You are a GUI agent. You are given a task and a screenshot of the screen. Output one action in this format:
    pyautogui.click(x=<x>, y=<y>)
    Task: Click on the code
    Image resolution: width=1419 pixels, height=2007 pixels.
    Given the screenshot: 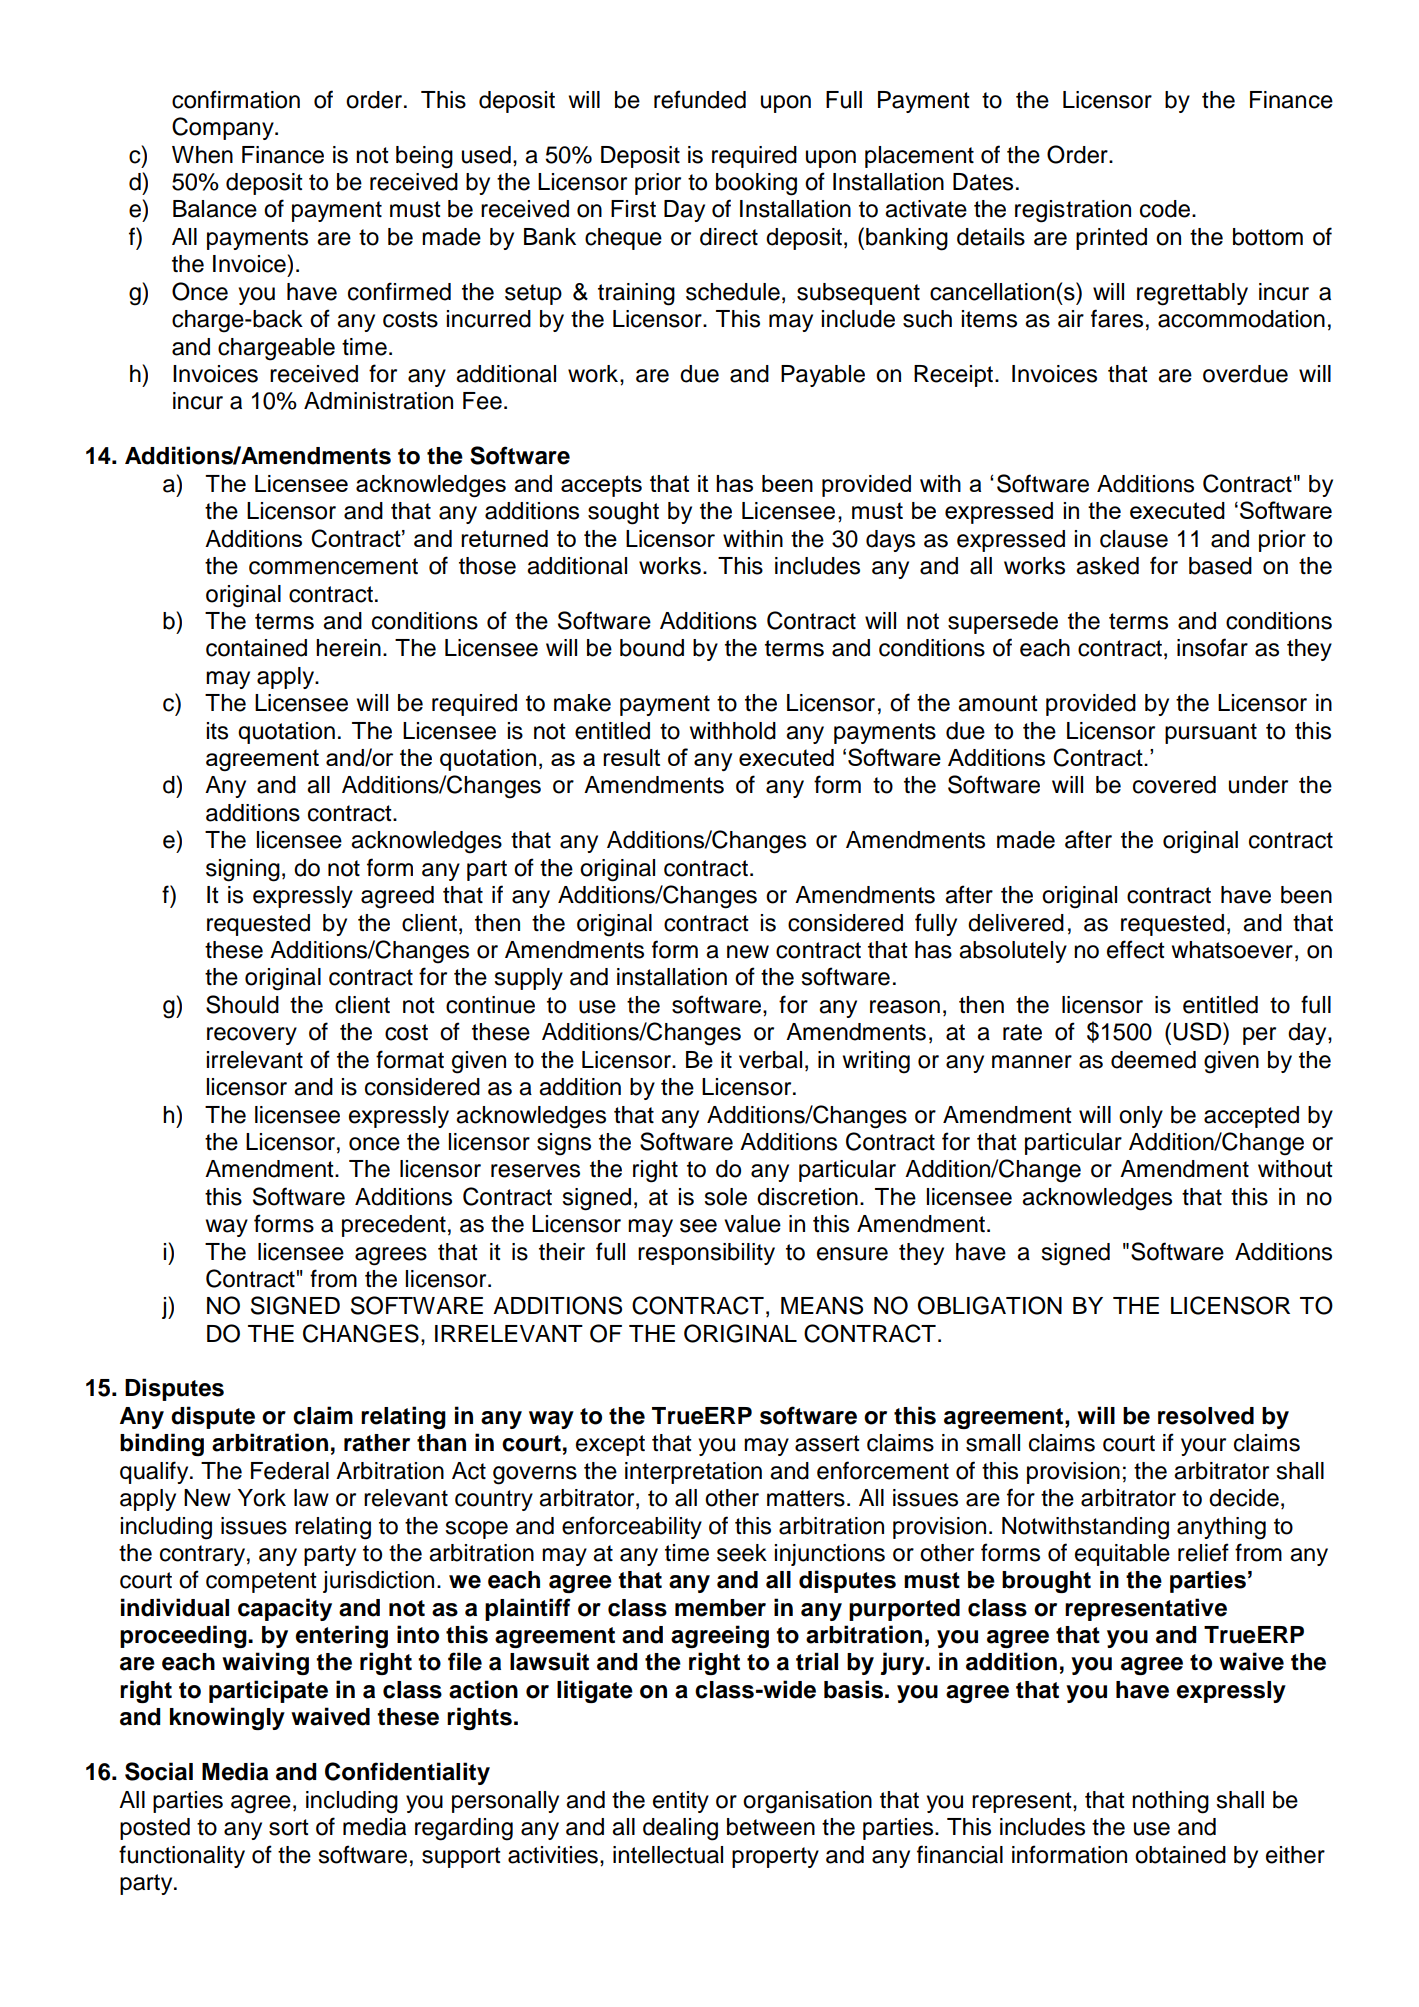 What is the action you would take?
    pyautogui.click(x=1165, y=209)
